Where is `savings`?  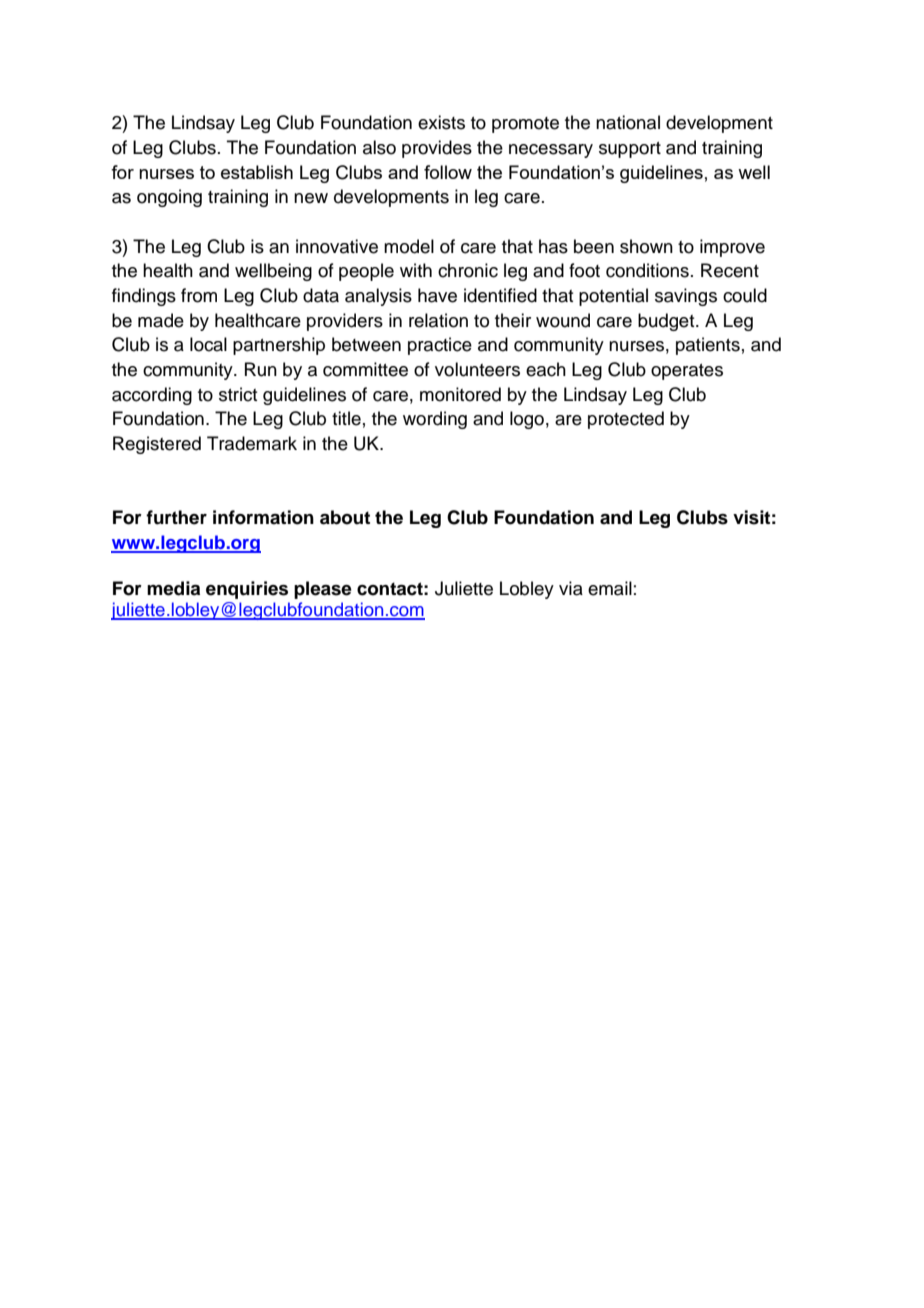 savings is located at coordinates (686, 297).
